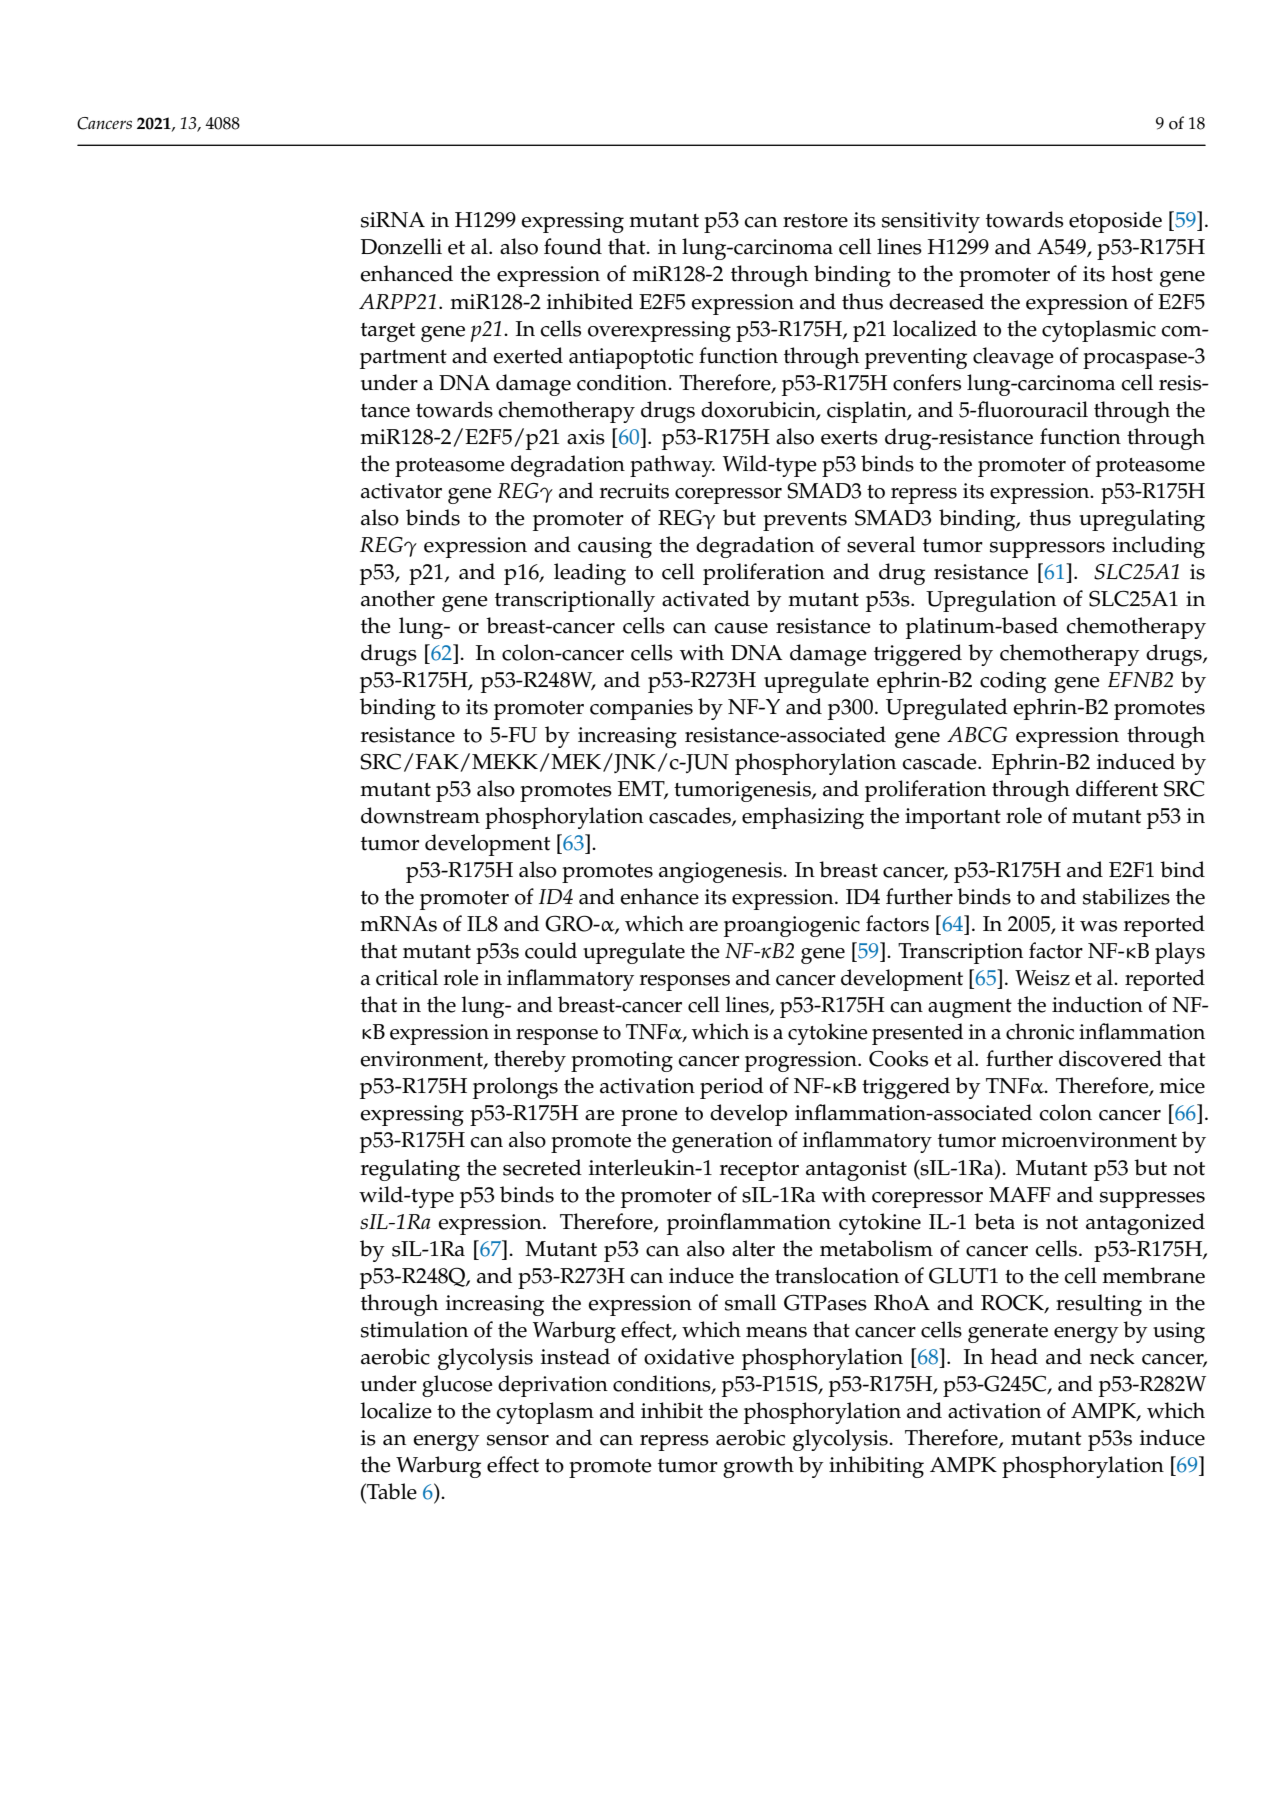 Image resolution: width=1283 pixels, height=1815 pixels. Describe the element at coordinates (1110, 1058) in the document. I see `discovered` at that location.
